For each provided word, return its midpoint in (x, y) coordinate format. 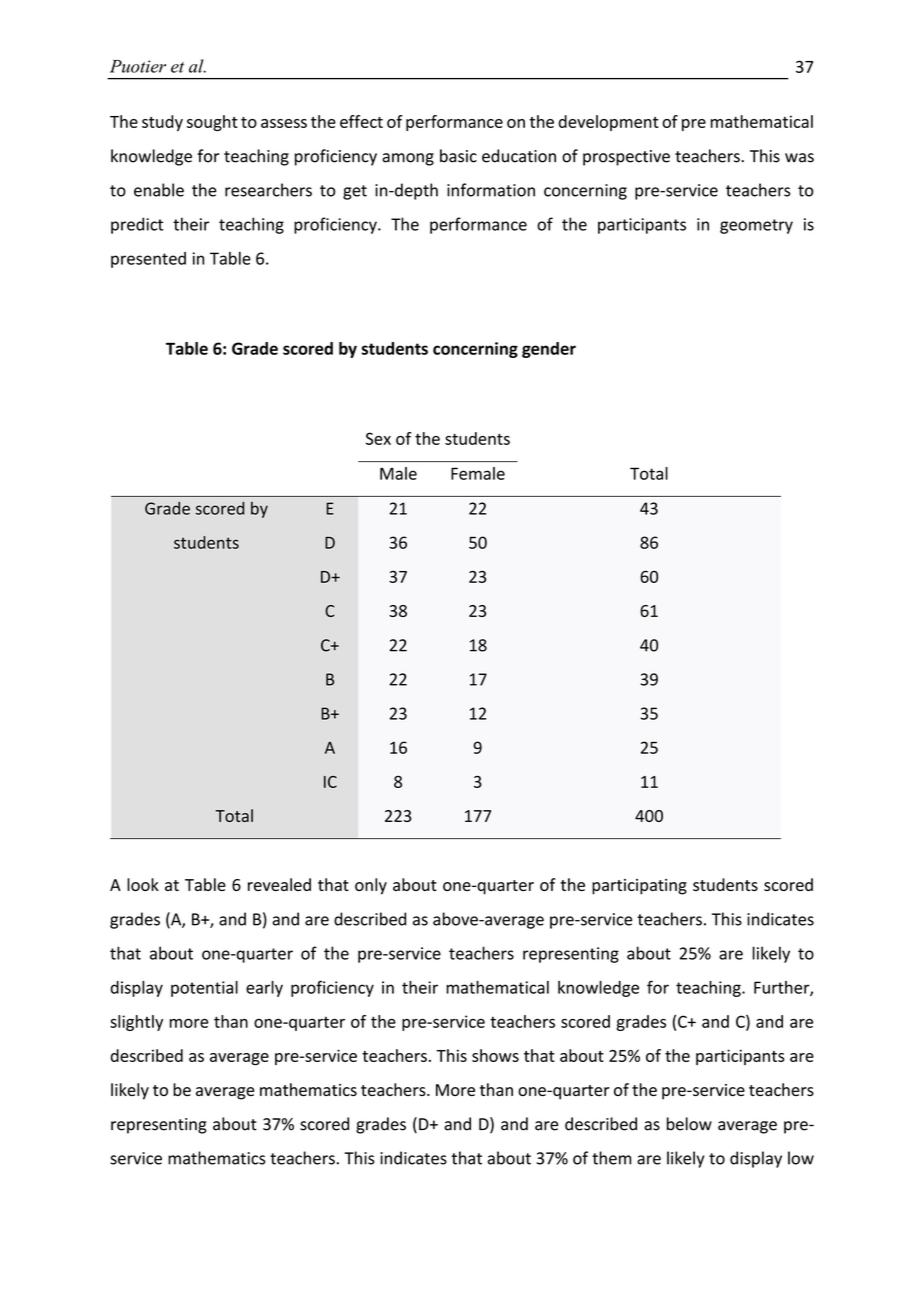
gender (549, 350)
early (264, 989)
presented (148, 260)
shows (495, 1055)
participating (639, 887)
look (143, 884)
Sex (378, 438)
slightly (136, 1023)
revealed (279, 884)
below (689, 1124)
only (371, 886)
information (491, 190)
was (799, 158)
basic (458, 156)
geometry (756, 226)
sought (212, 123)
